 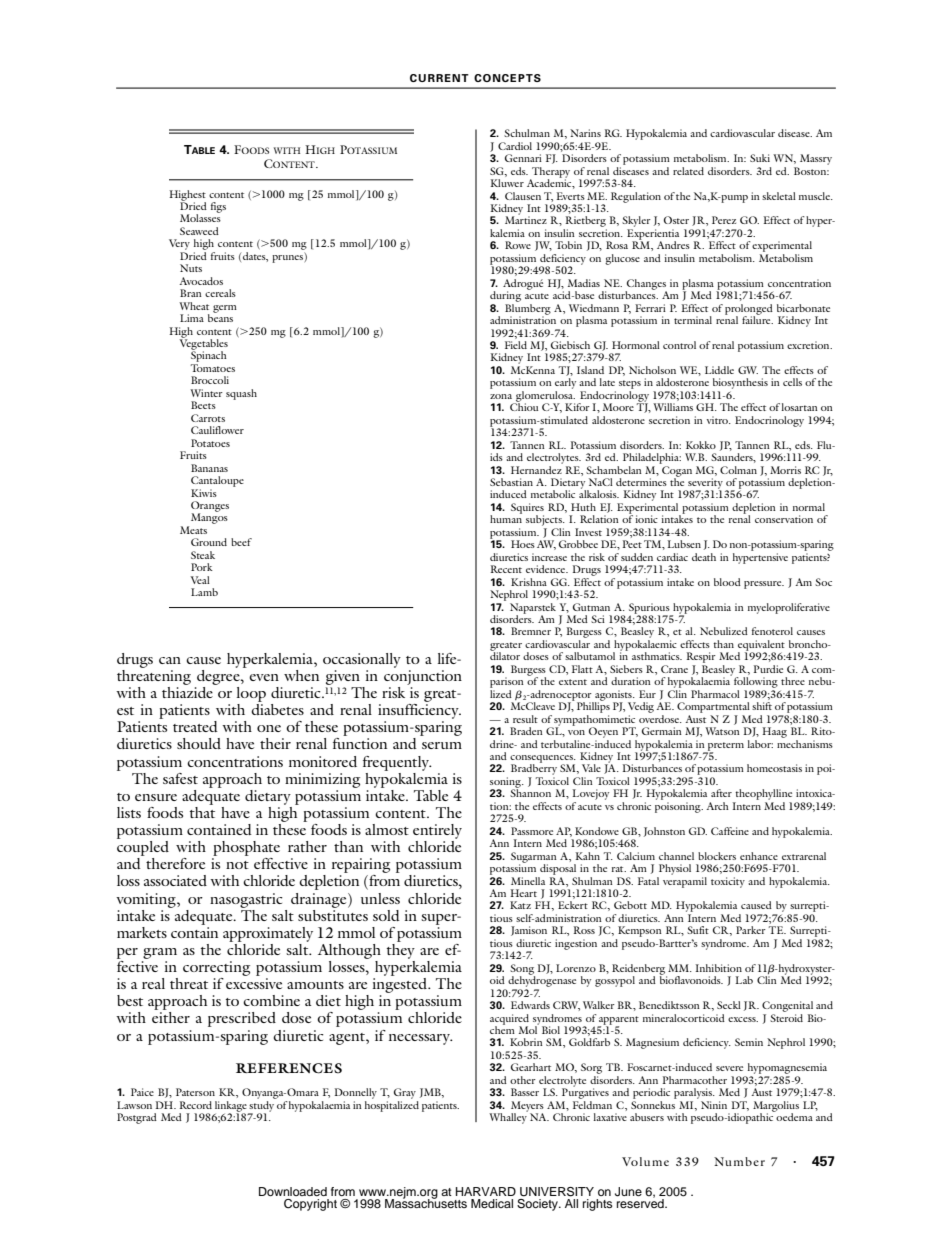 What do you see at coordinates (199, 743) in the screenshot?
I see `should` at bounding box center [199, 743].
